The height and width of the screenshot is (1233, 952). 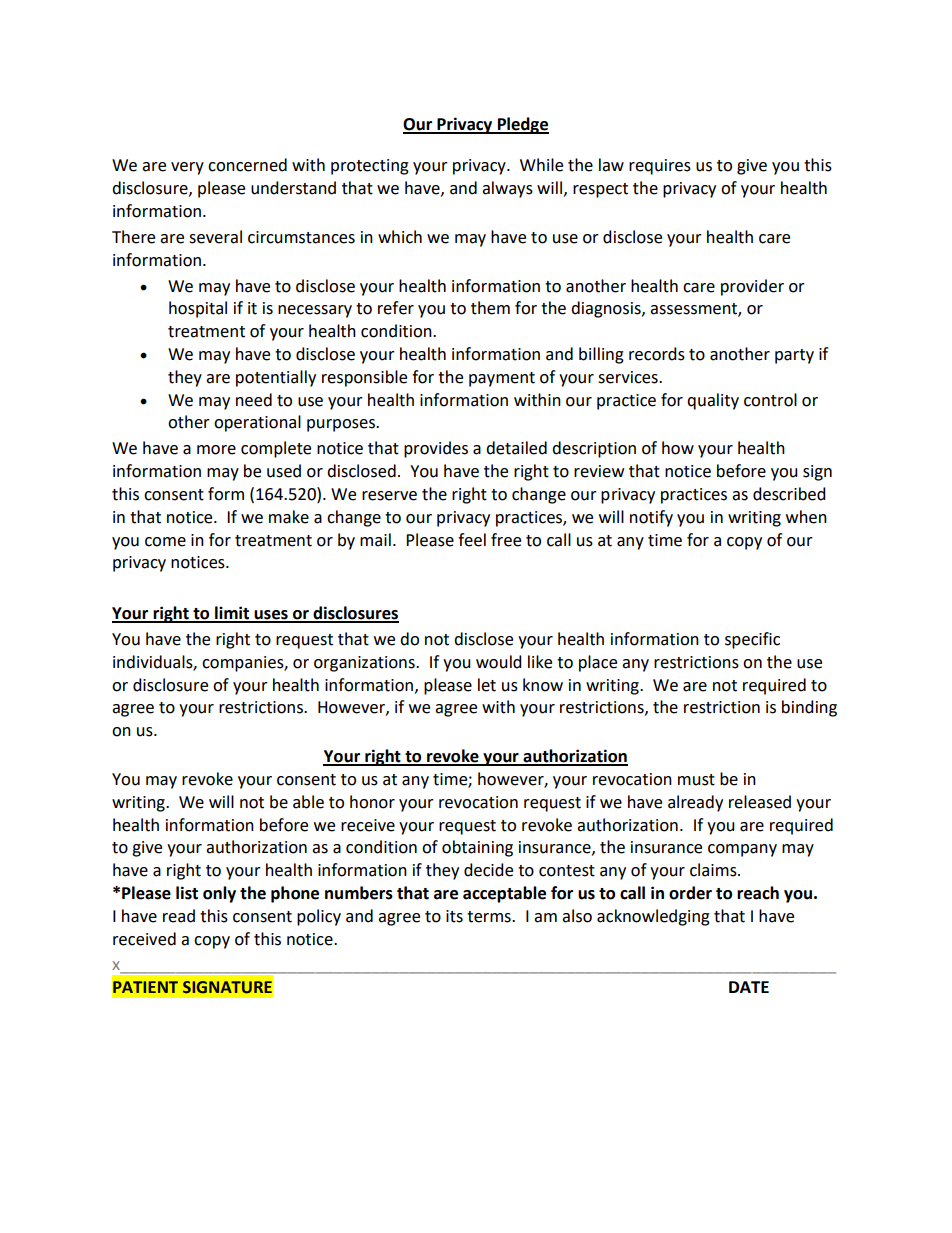 What do you see at coordinates (165, 542) in the screenshot?
I see `come` at bounding box center [165, 542].
